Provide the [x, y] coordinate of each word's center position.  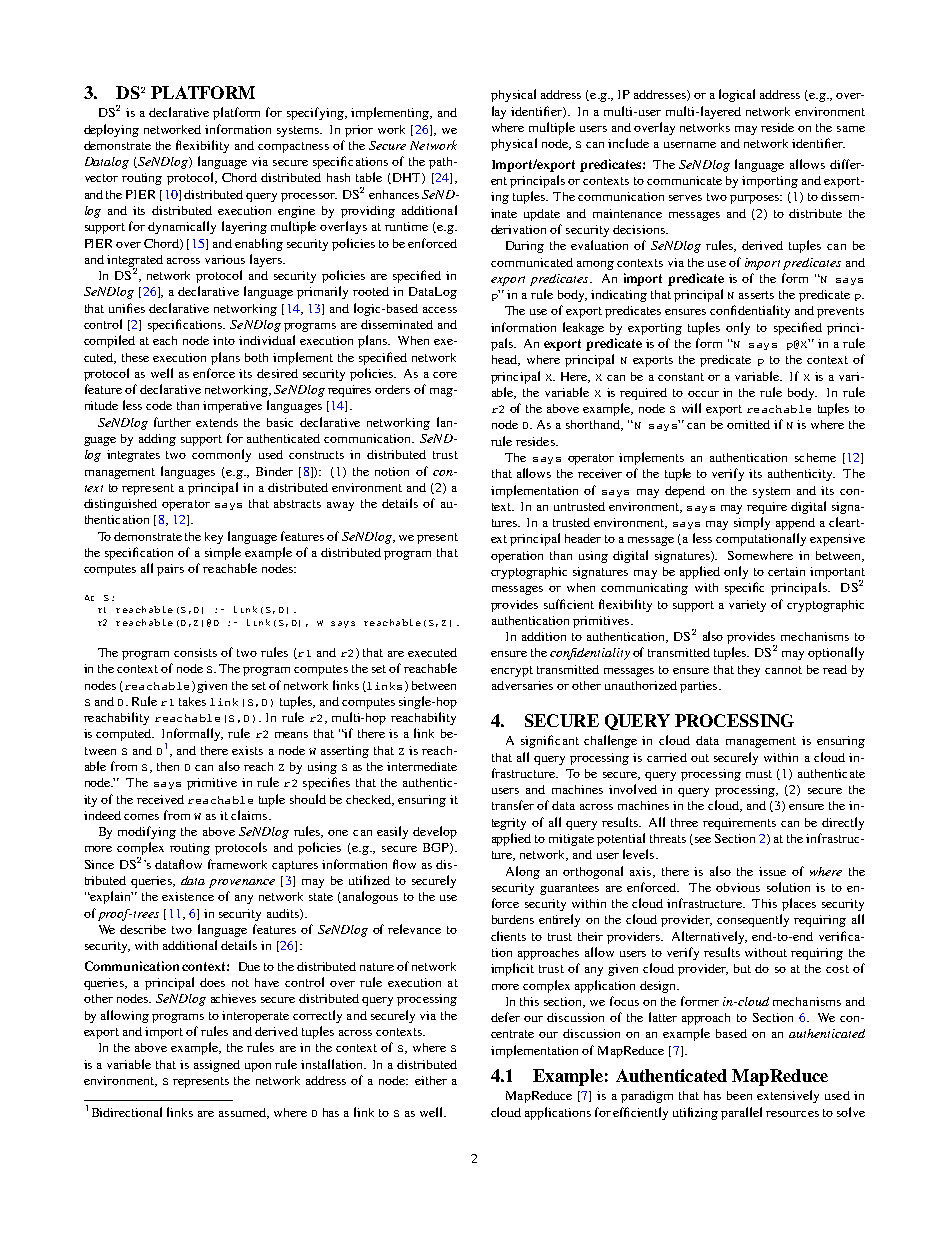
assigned [217, 1066]
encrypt [512, 671]
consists [195, 652]
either [431, 1080]
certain [786, 571]
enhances [394, 194]
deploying [111, 130]
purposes [756, 199]
